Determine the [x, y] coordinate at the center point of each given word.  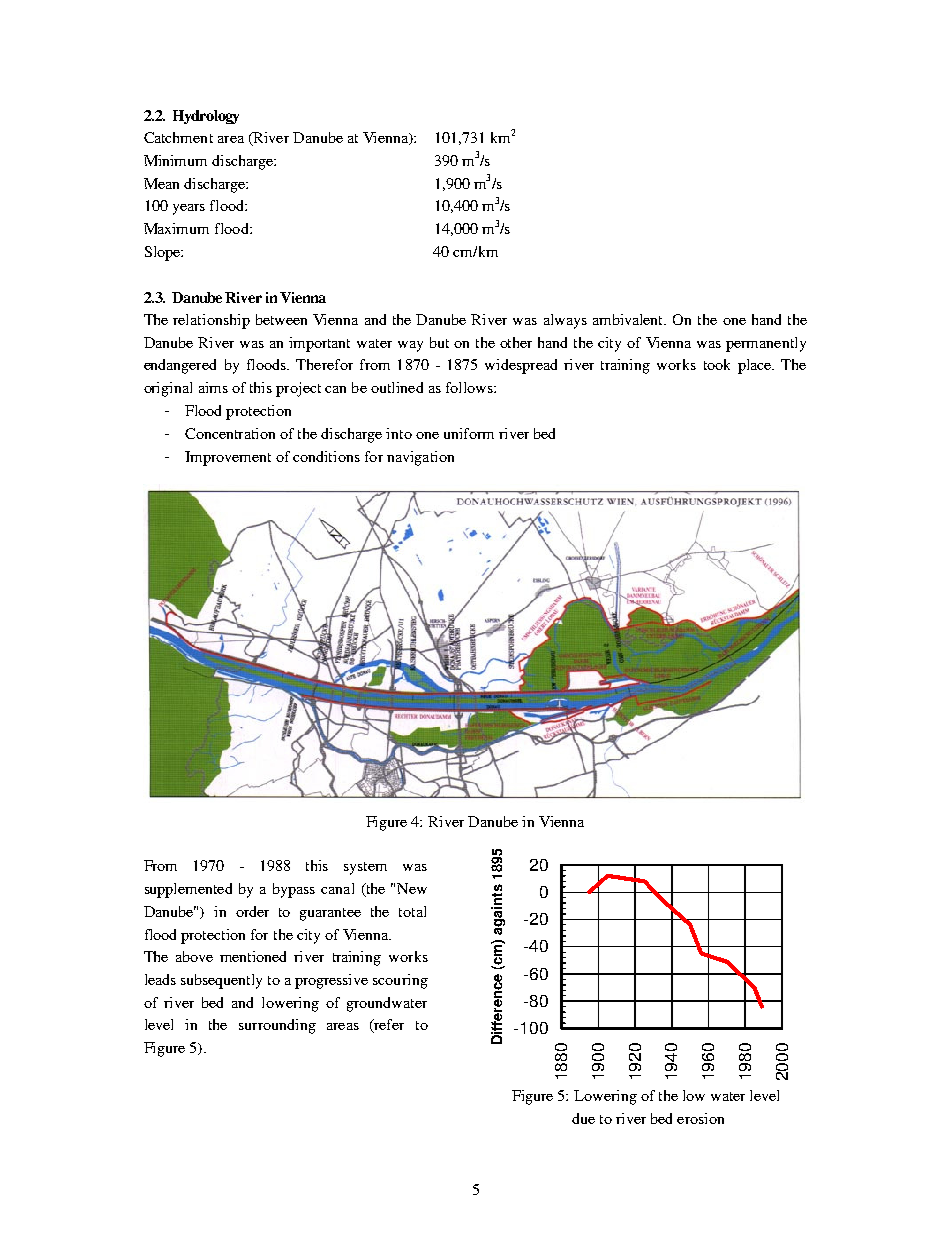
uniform [469, 433]
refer [388, 1026]
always [565, 321]
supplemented [188, 890]
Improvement [228, 458]
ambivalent [629, 319]
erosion [700, 1118]
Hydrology [206, 117]
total [412, 911]
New [412, 888]
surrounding [277, 1026]
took [717, 364]
